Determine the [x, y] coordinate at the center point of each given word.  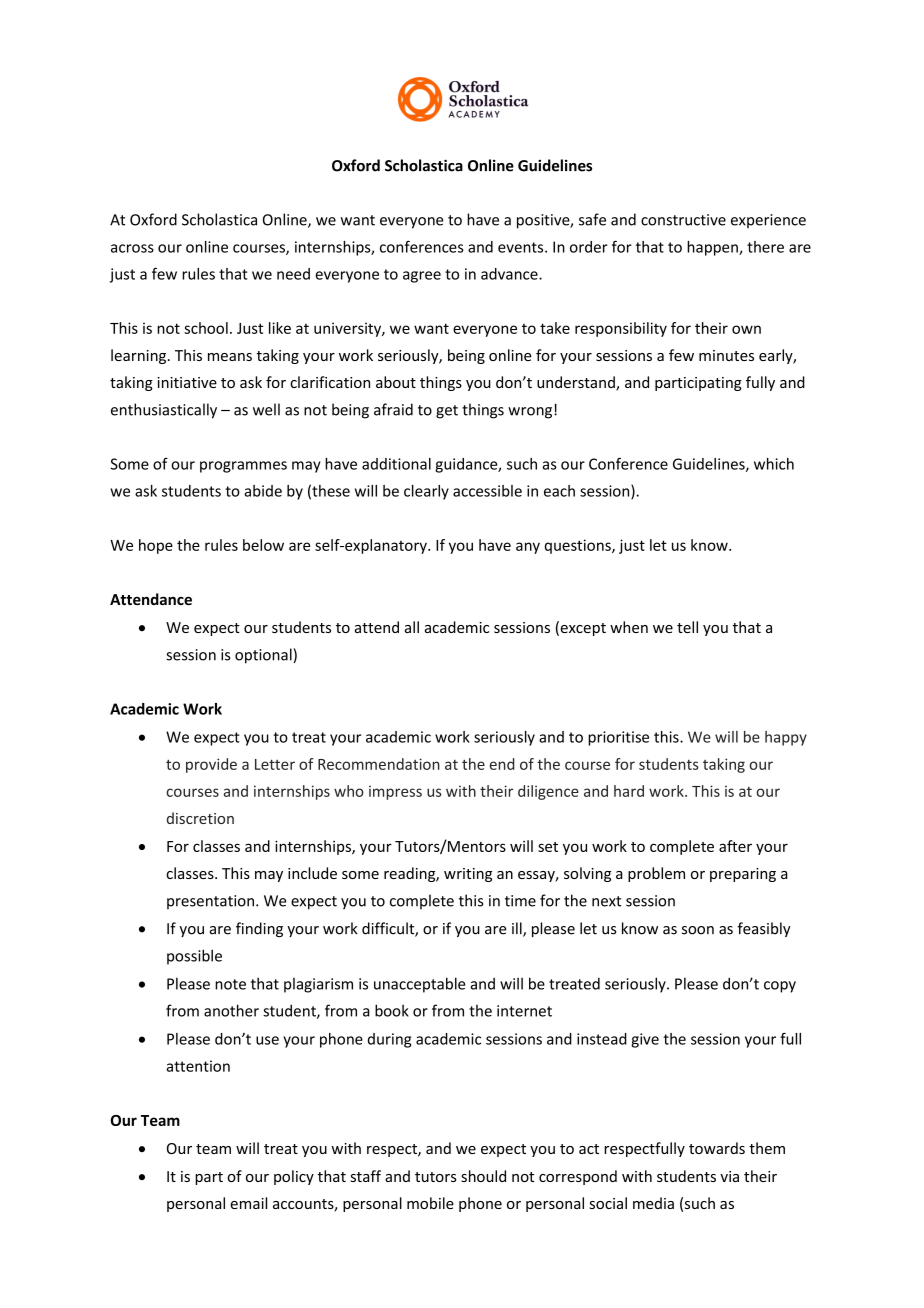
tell [687, 627]
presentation [210, 902]
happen [713, 248]
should [483, 1176]
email [248, 1203]
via [729, 1176]
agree [422, 277]
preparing [743, 875]
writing [468, 875]
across [132, 248]
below [263, 545]
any [528, 548]
